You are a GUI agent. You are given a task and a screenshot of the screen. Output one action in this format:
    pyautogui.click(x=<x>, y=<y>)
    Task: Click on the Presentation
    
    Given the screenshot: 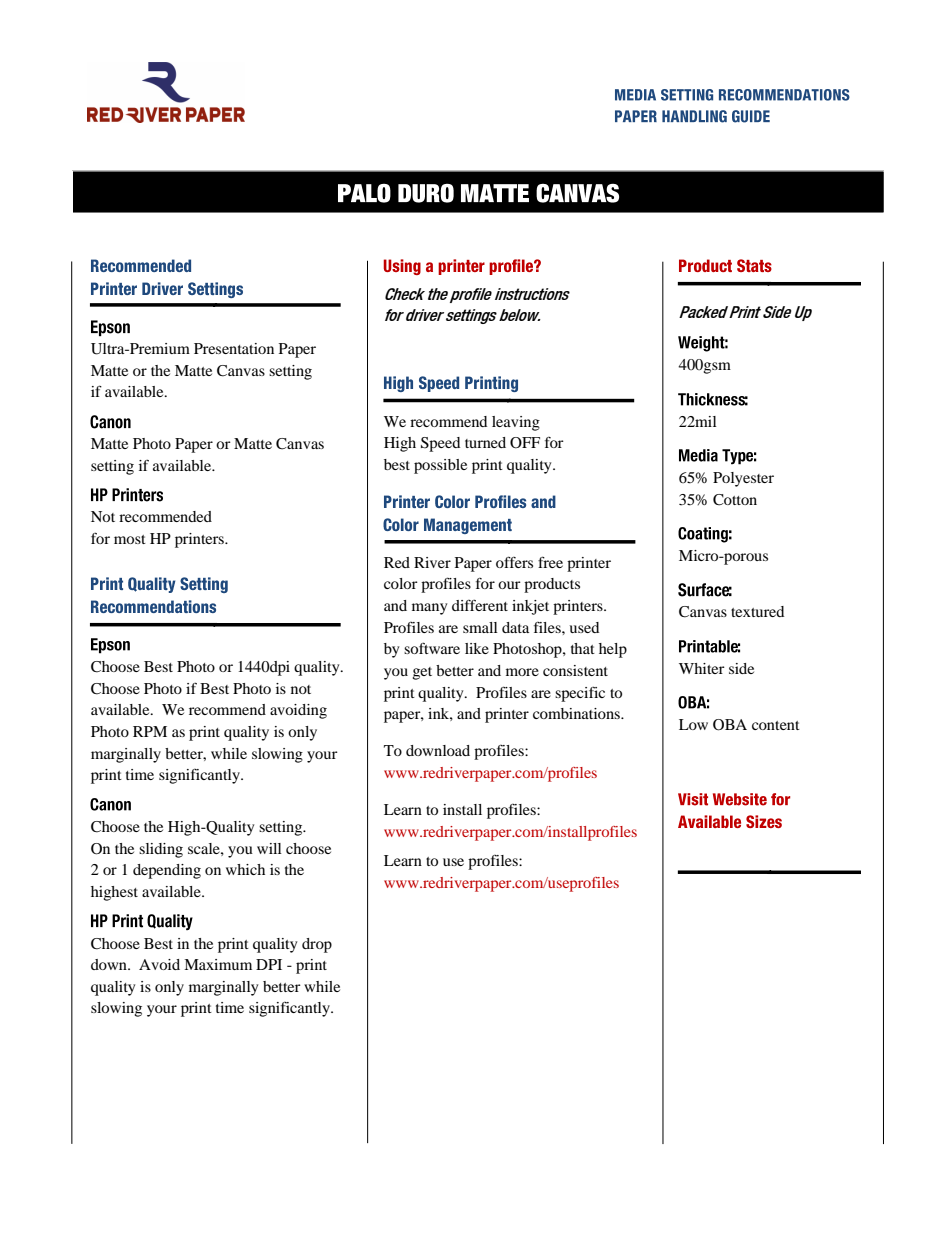 What is the action you would take?
    pyautogui.click(x=234, y=348)
